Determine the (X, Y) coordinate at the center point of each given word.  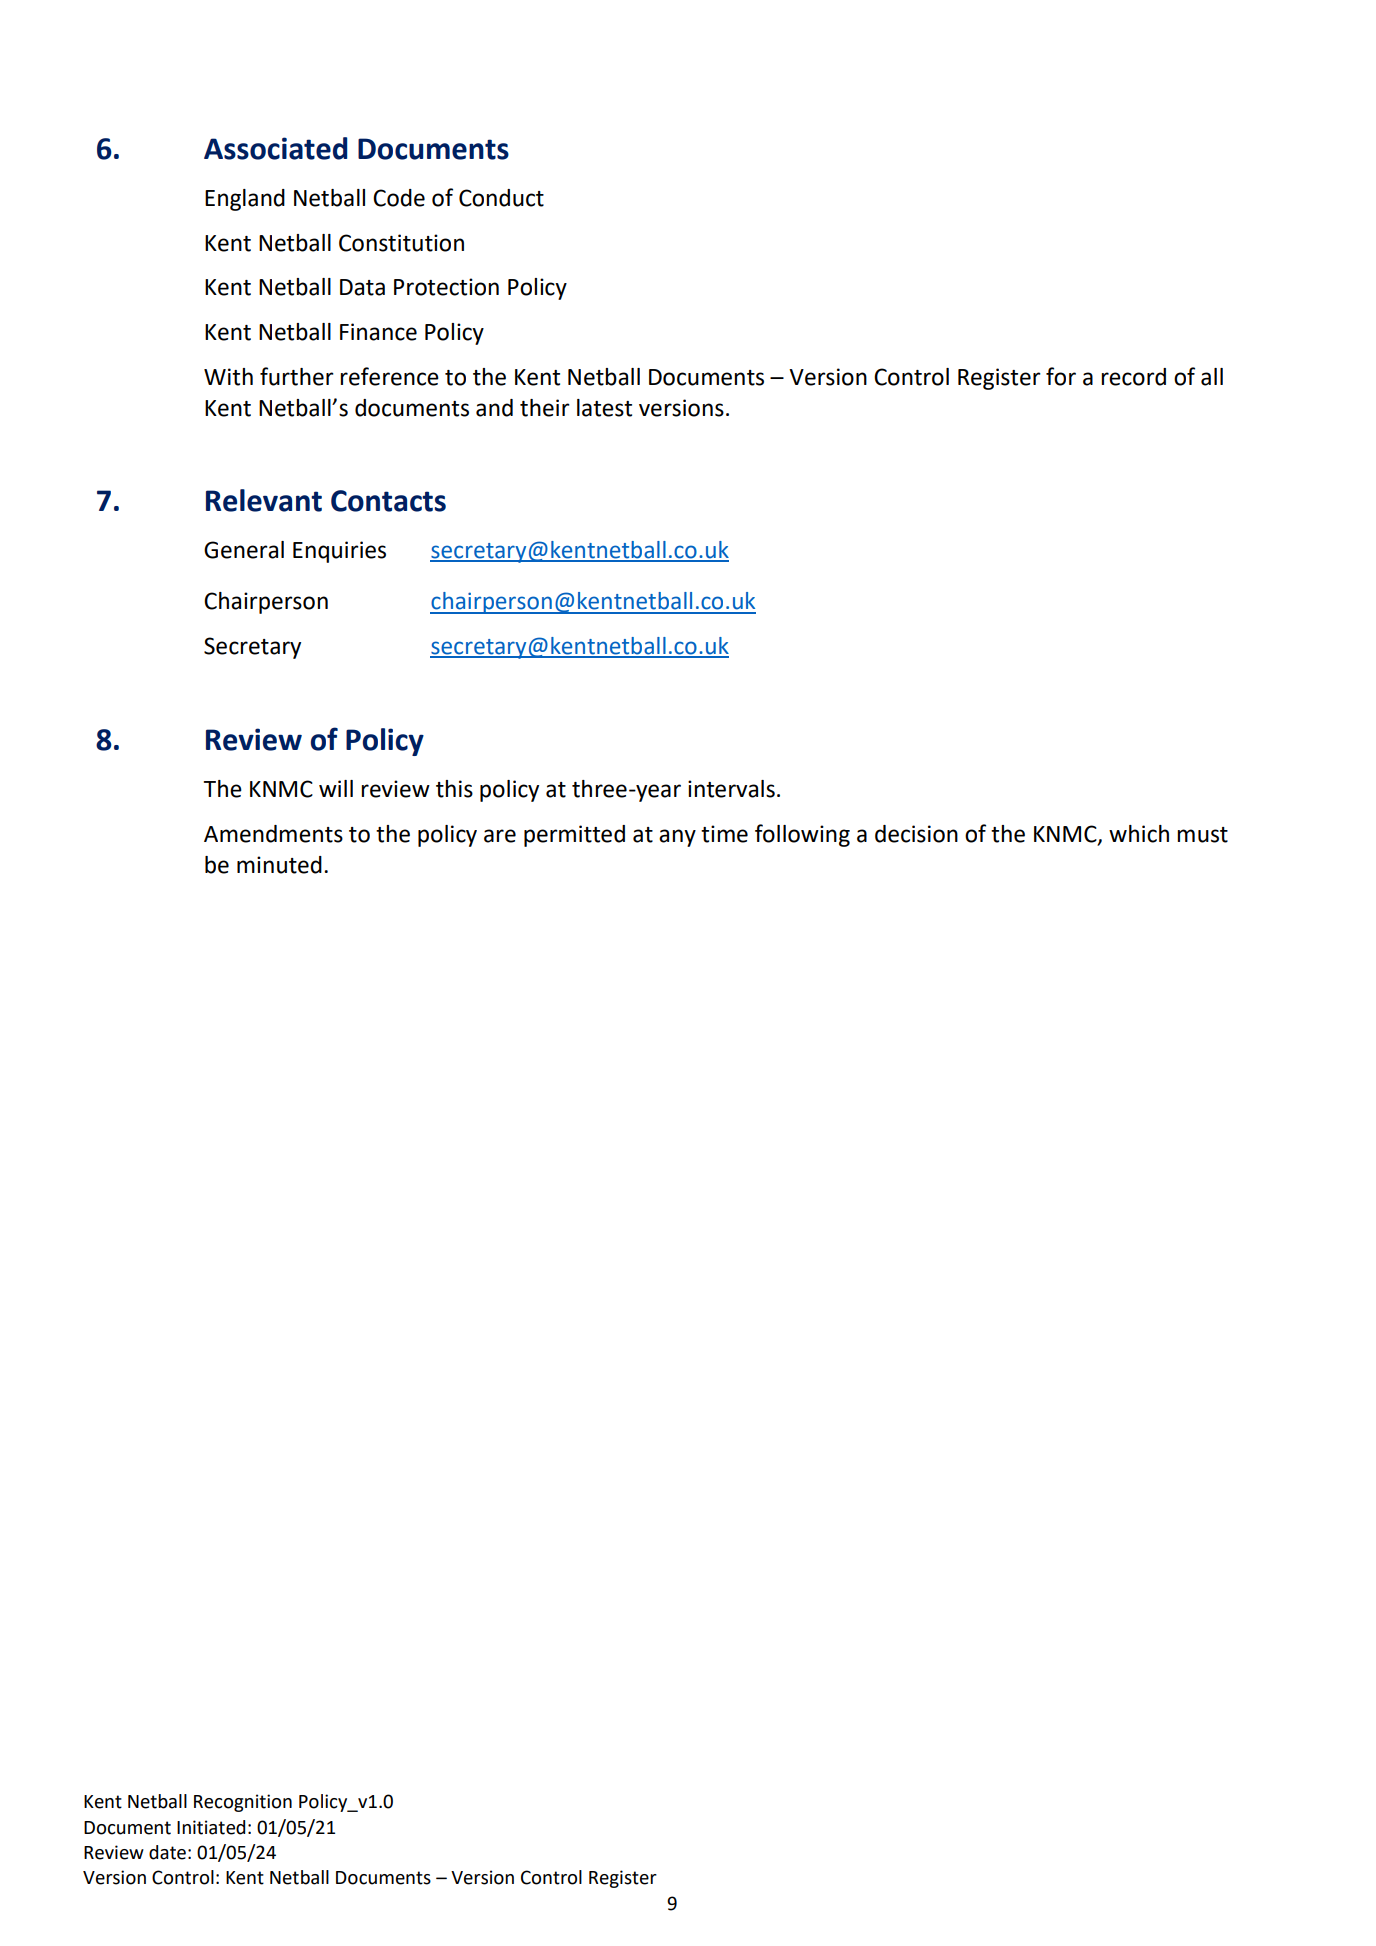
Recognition (243, 1803)
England (245, 200)
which (1139, 834)
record (1133, 377)
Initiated (211, 1827)
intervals (731, 789)
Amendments (273, 834)
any (677, 838)
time (724, 834)
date (167, 1852)
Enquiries (339, 552)
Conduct (501, 198)
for (1061, 376)
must (1202, 835)
